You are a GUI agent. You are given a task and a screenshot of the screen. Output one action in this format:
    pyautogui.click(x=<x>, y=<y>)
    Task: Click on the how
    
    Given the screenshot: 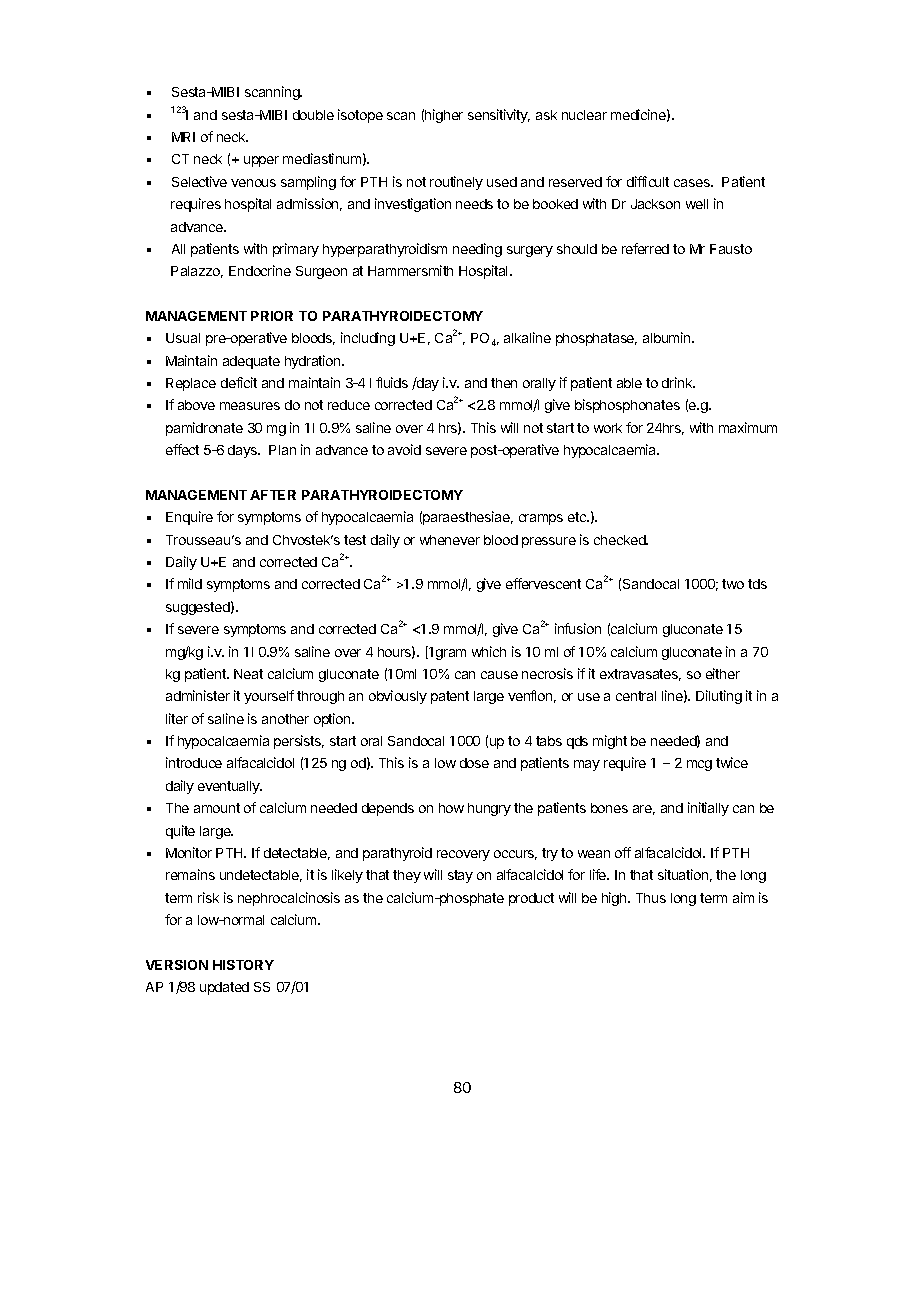 What is the action you would take?
    pyautogui.click(x=451, y=808)
